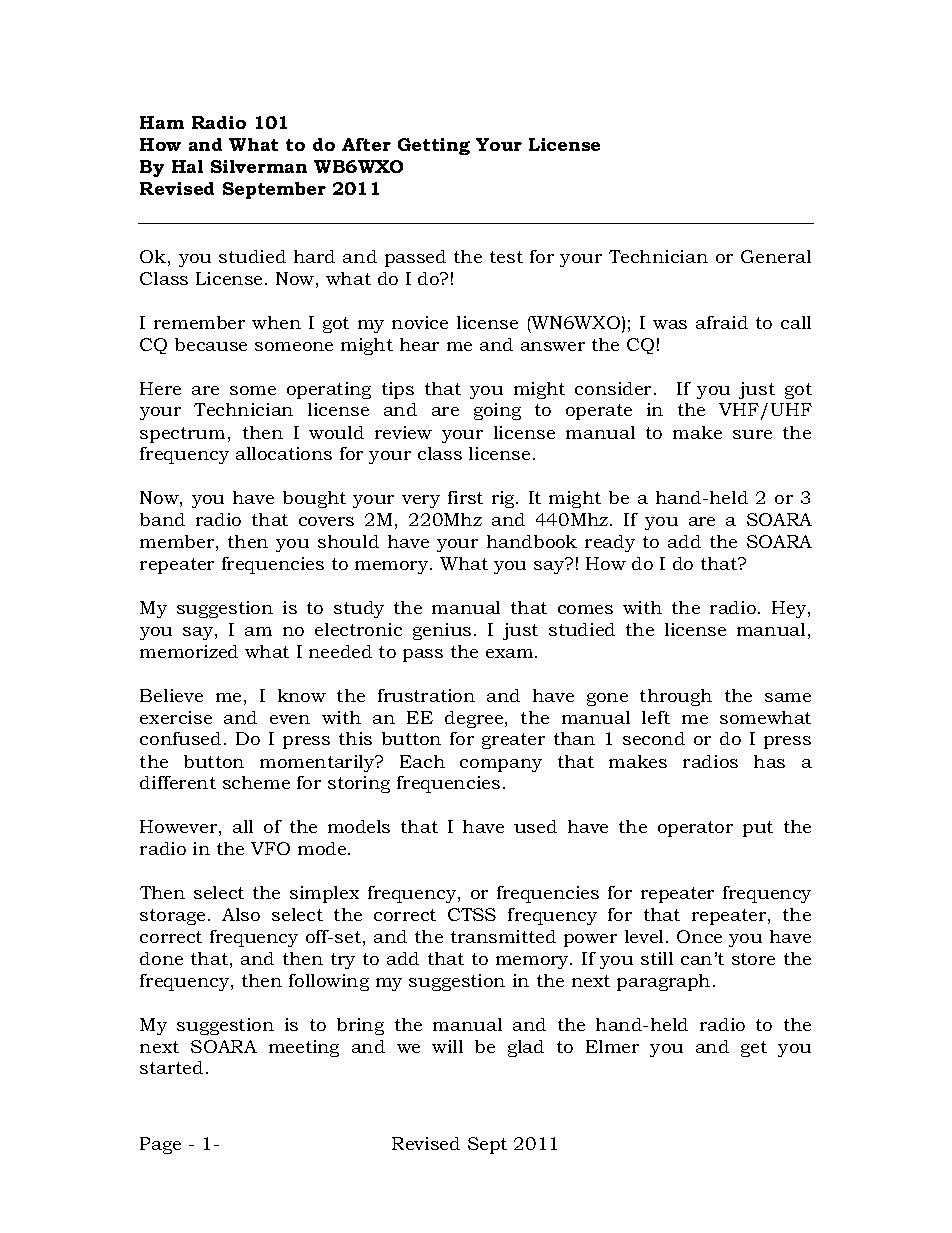 This screenshot has width=952, height=1233. What do you see at coordinates (503, 936) in the screenshot?
I see `transmitted` at bounding box center [503, 936].
